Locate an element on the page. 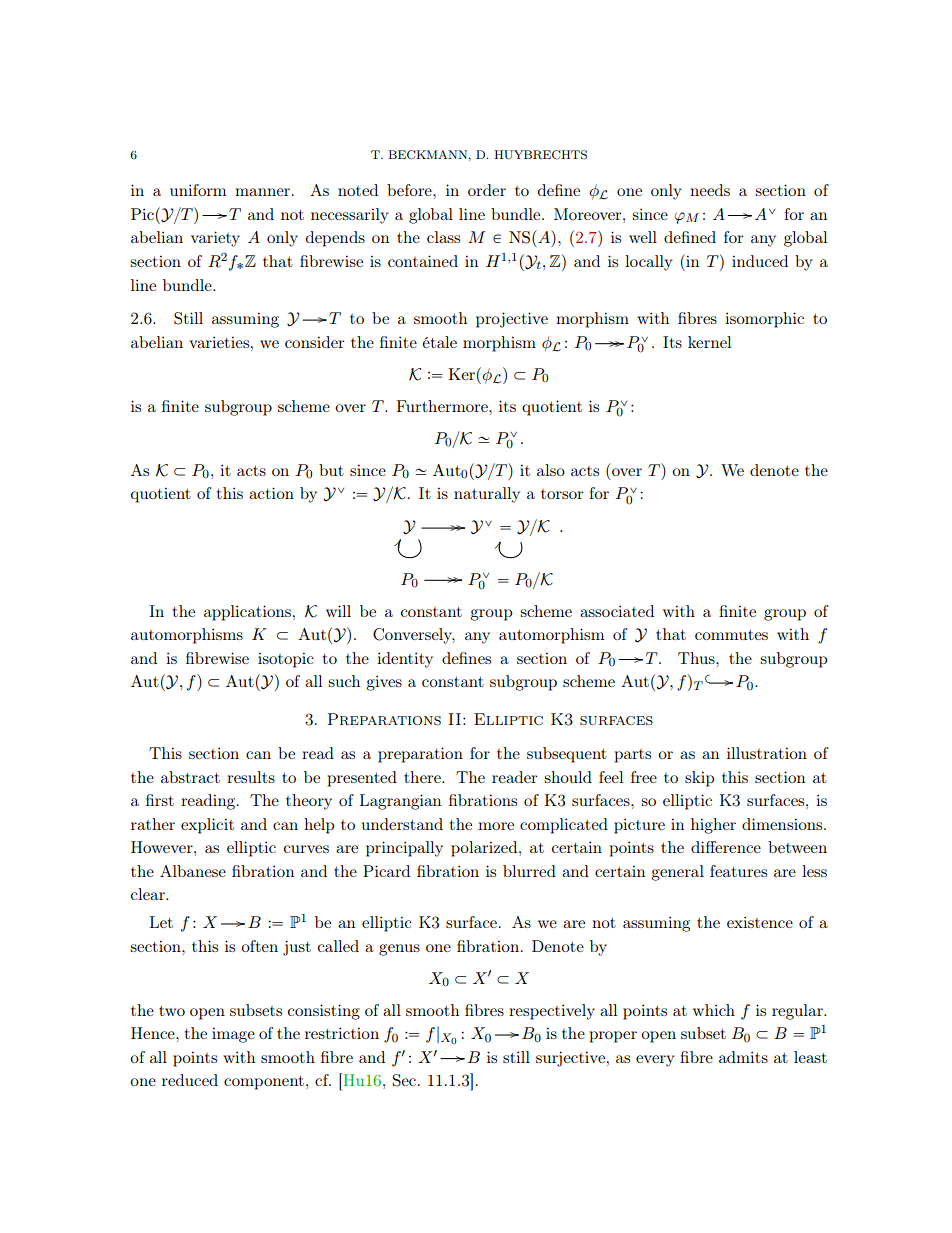  needs is located at coordinates (710, 190).
